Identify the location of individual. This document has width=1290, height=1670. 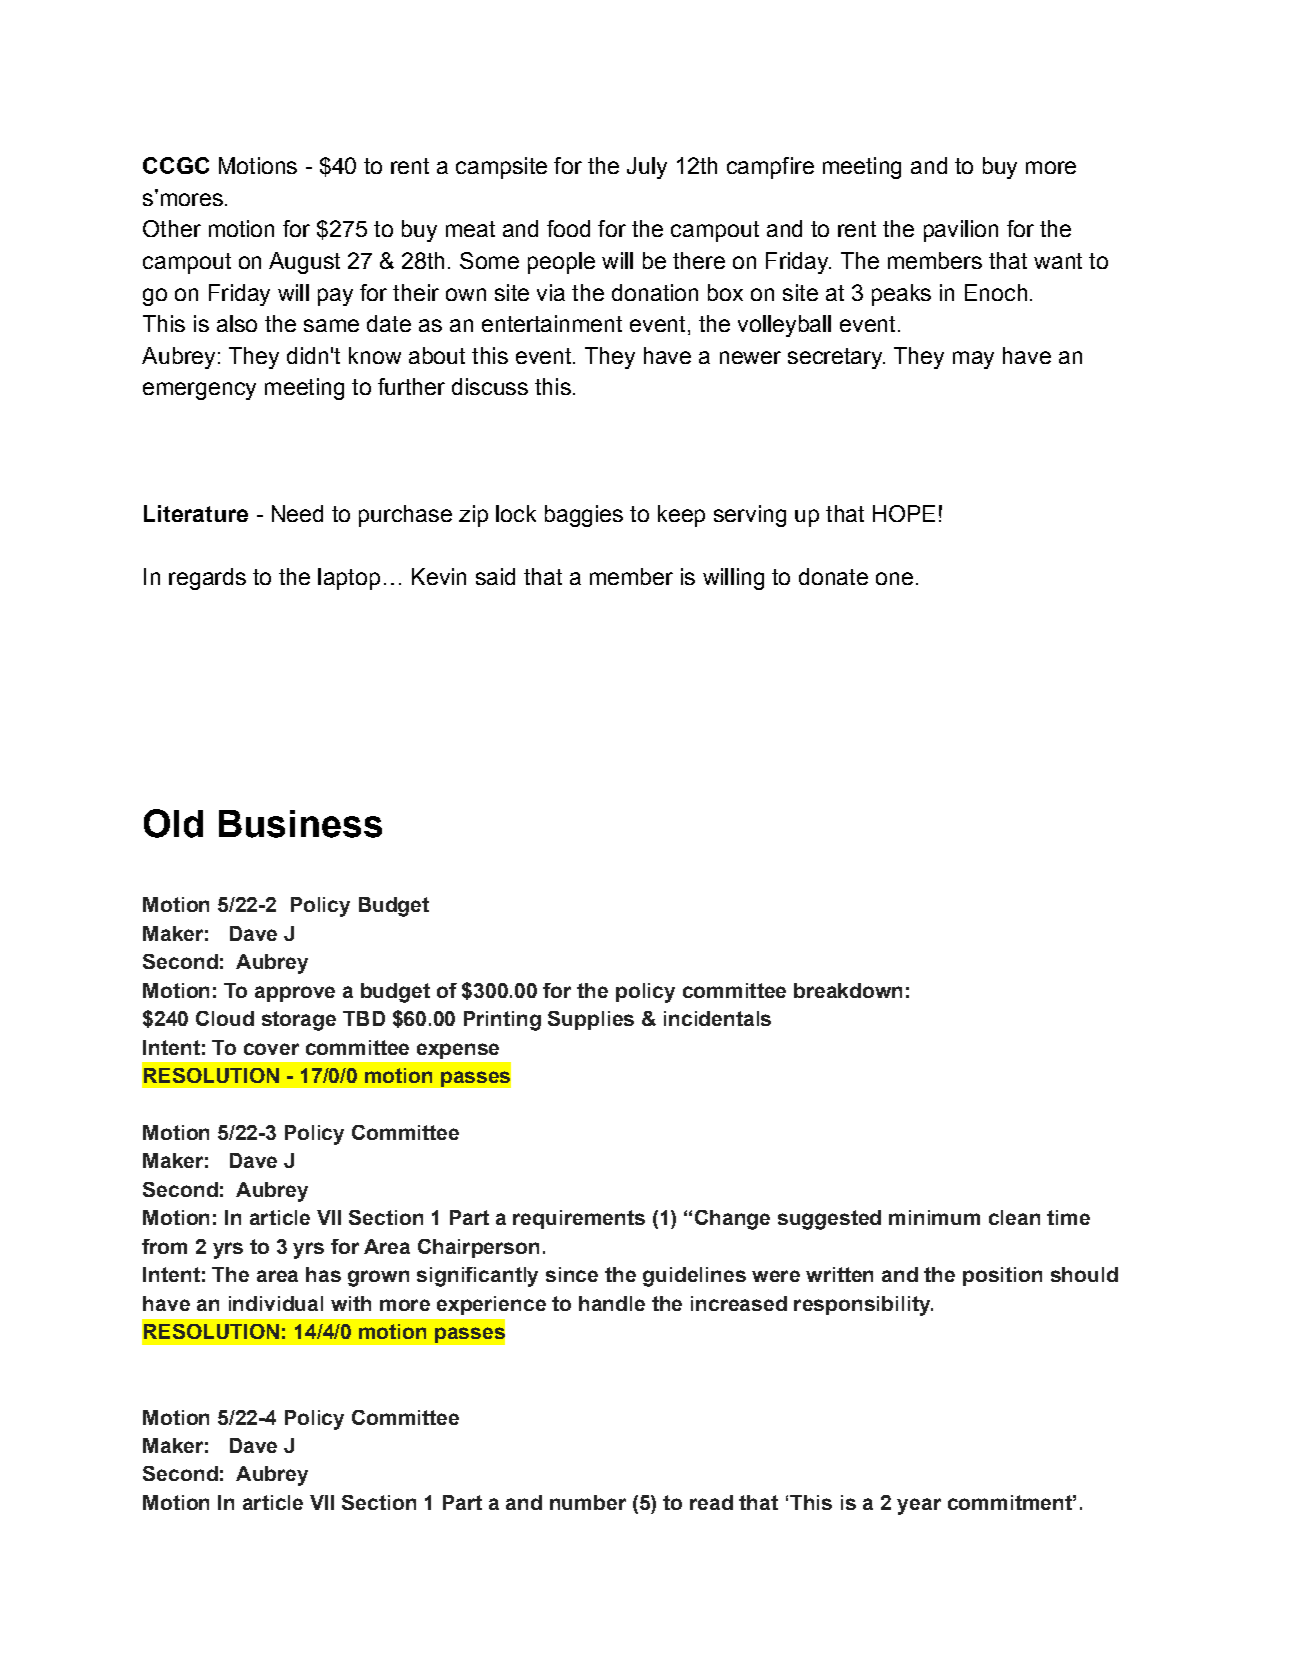
(276, 1303).
